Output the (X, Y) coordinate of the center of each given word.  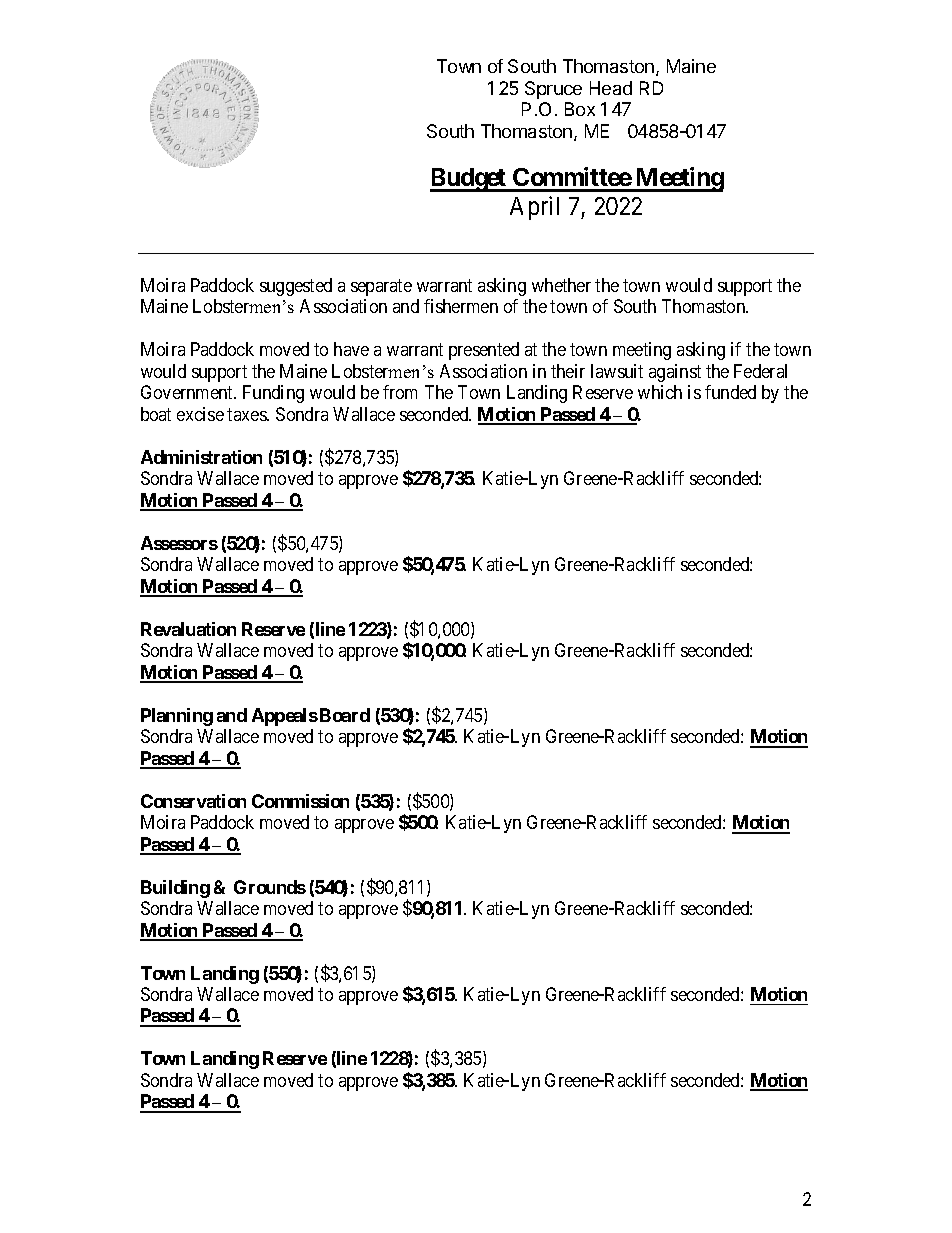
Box (580, 109)
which (660, 392)
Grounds (270, 887)
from (400, 392)
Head (611, 88)
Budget (469, 180)
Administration (201, 457)
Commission (300, 801)
